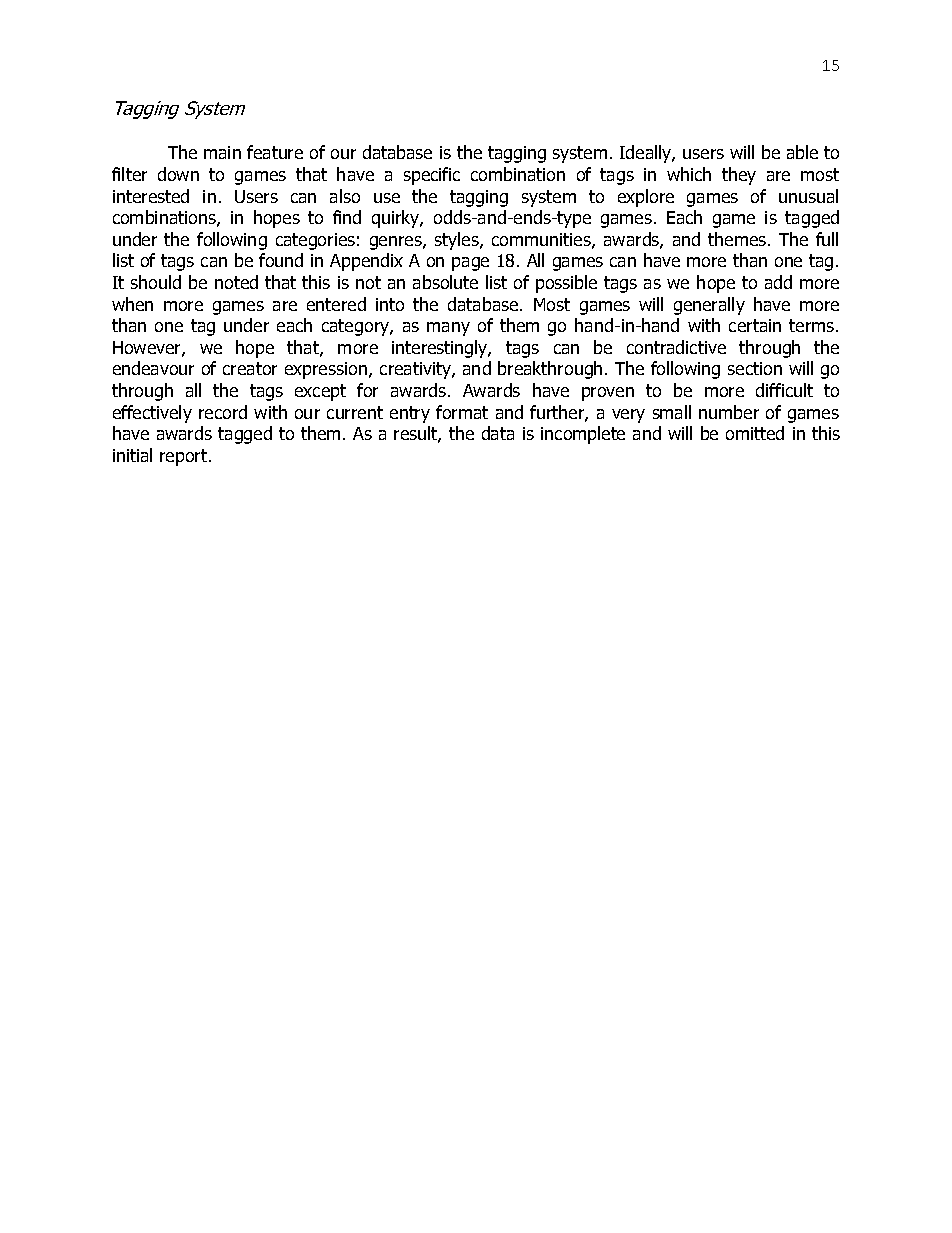 The image size is (952, 1233). Describe the element at coordinates (132, 304) in the document. I see `when` at that location.
